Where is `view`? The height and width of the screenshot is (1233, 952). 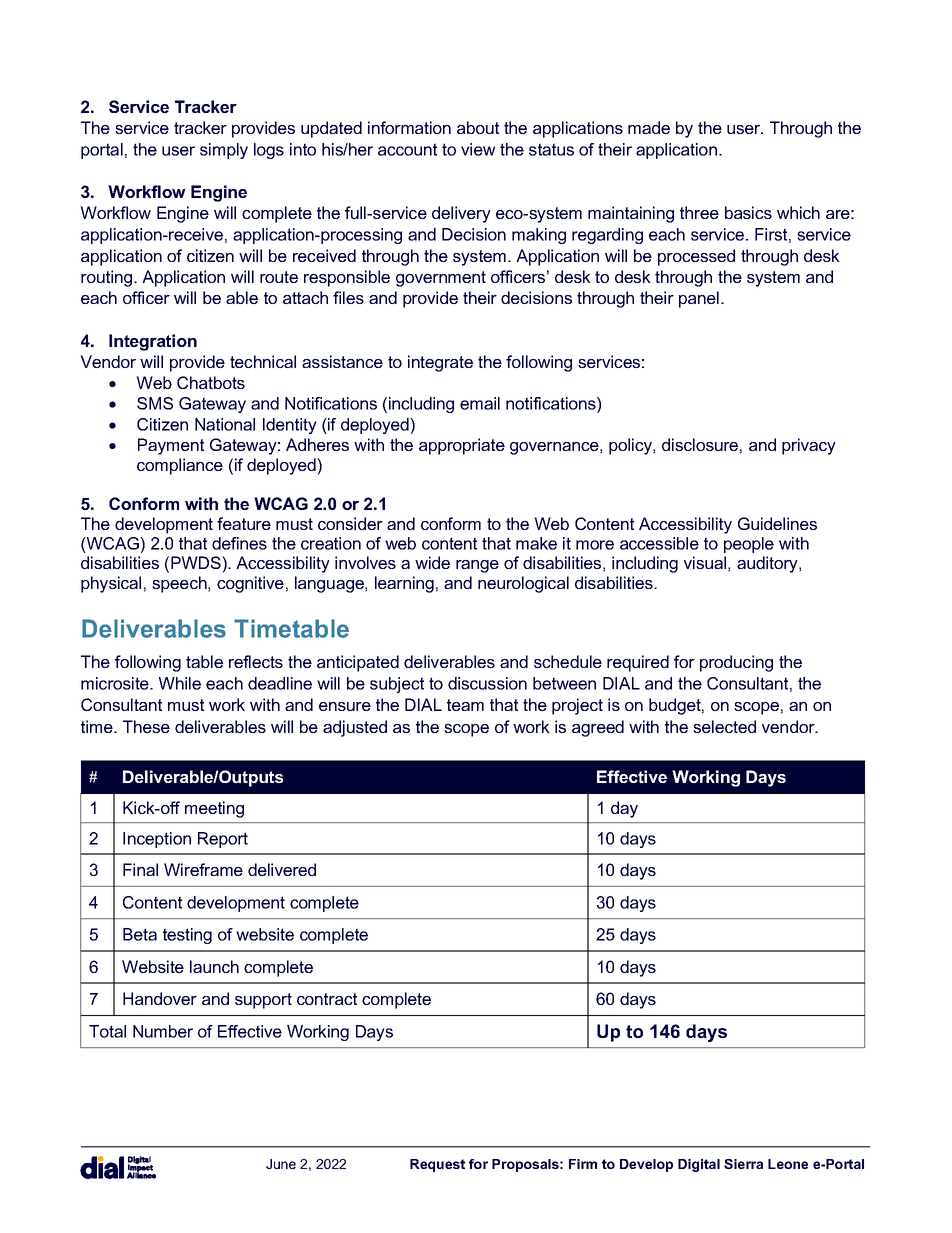
view is located at coordinates (478, 149).
